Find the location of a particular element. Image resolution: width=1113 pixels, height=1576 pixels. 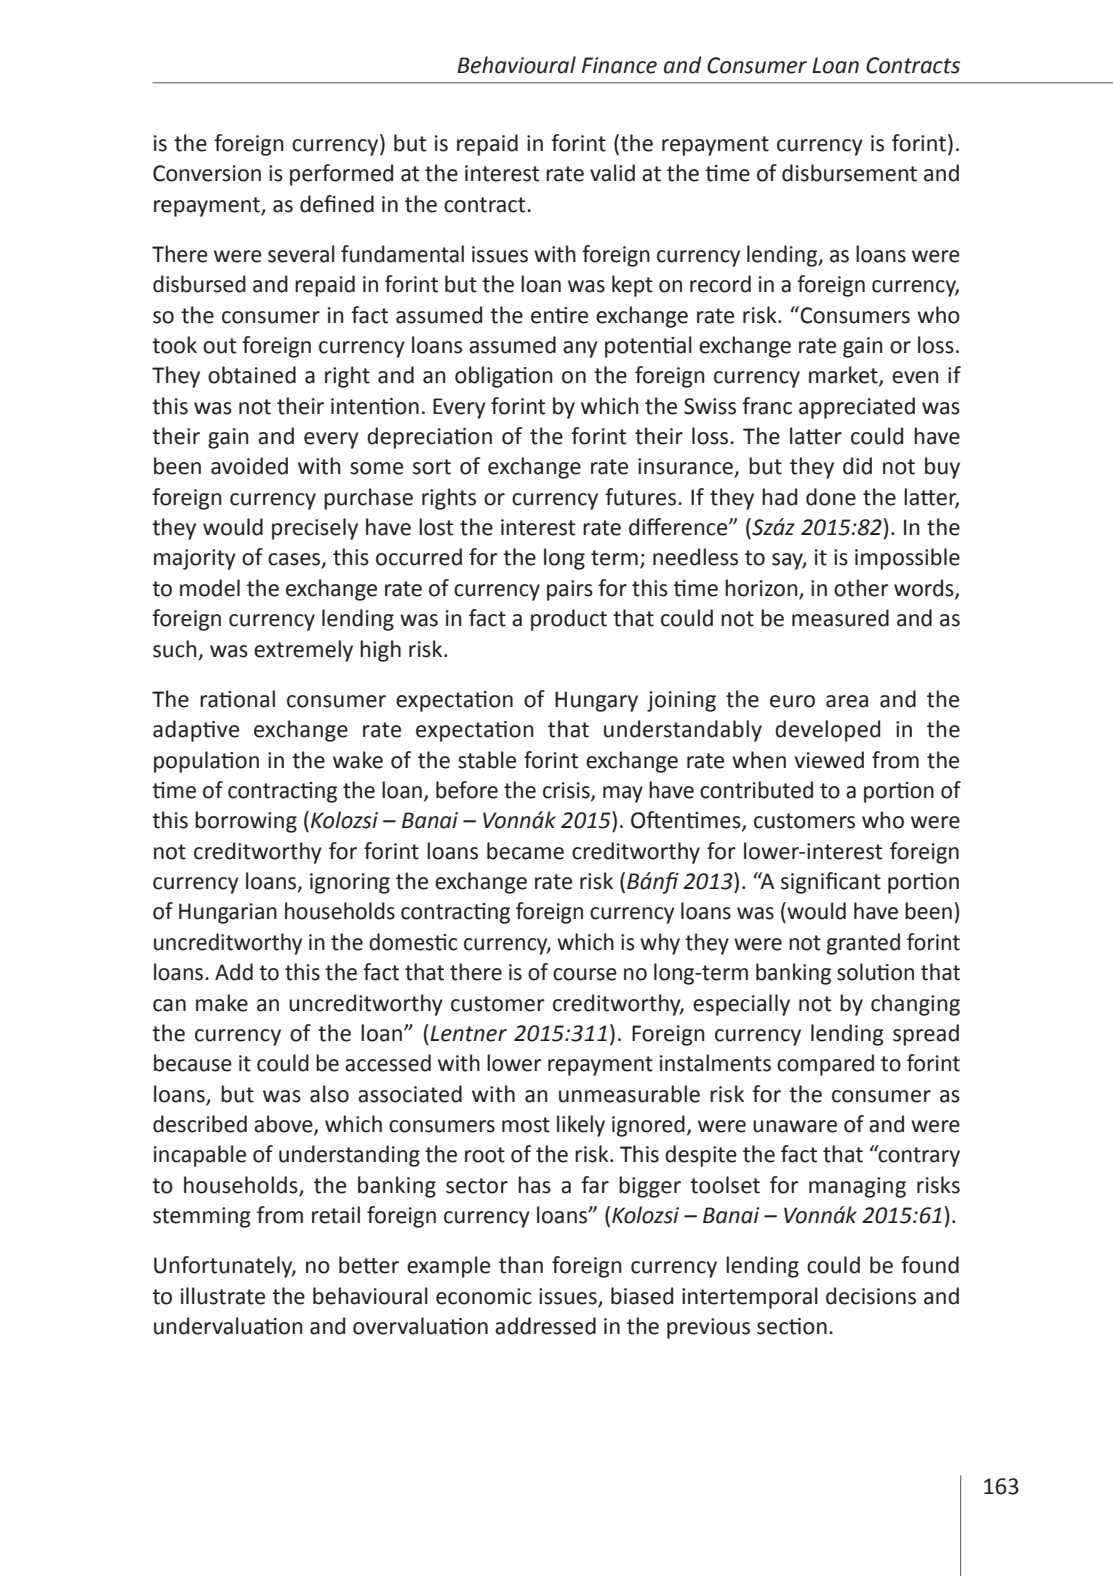

make is located at coordinates (222, 1003).
